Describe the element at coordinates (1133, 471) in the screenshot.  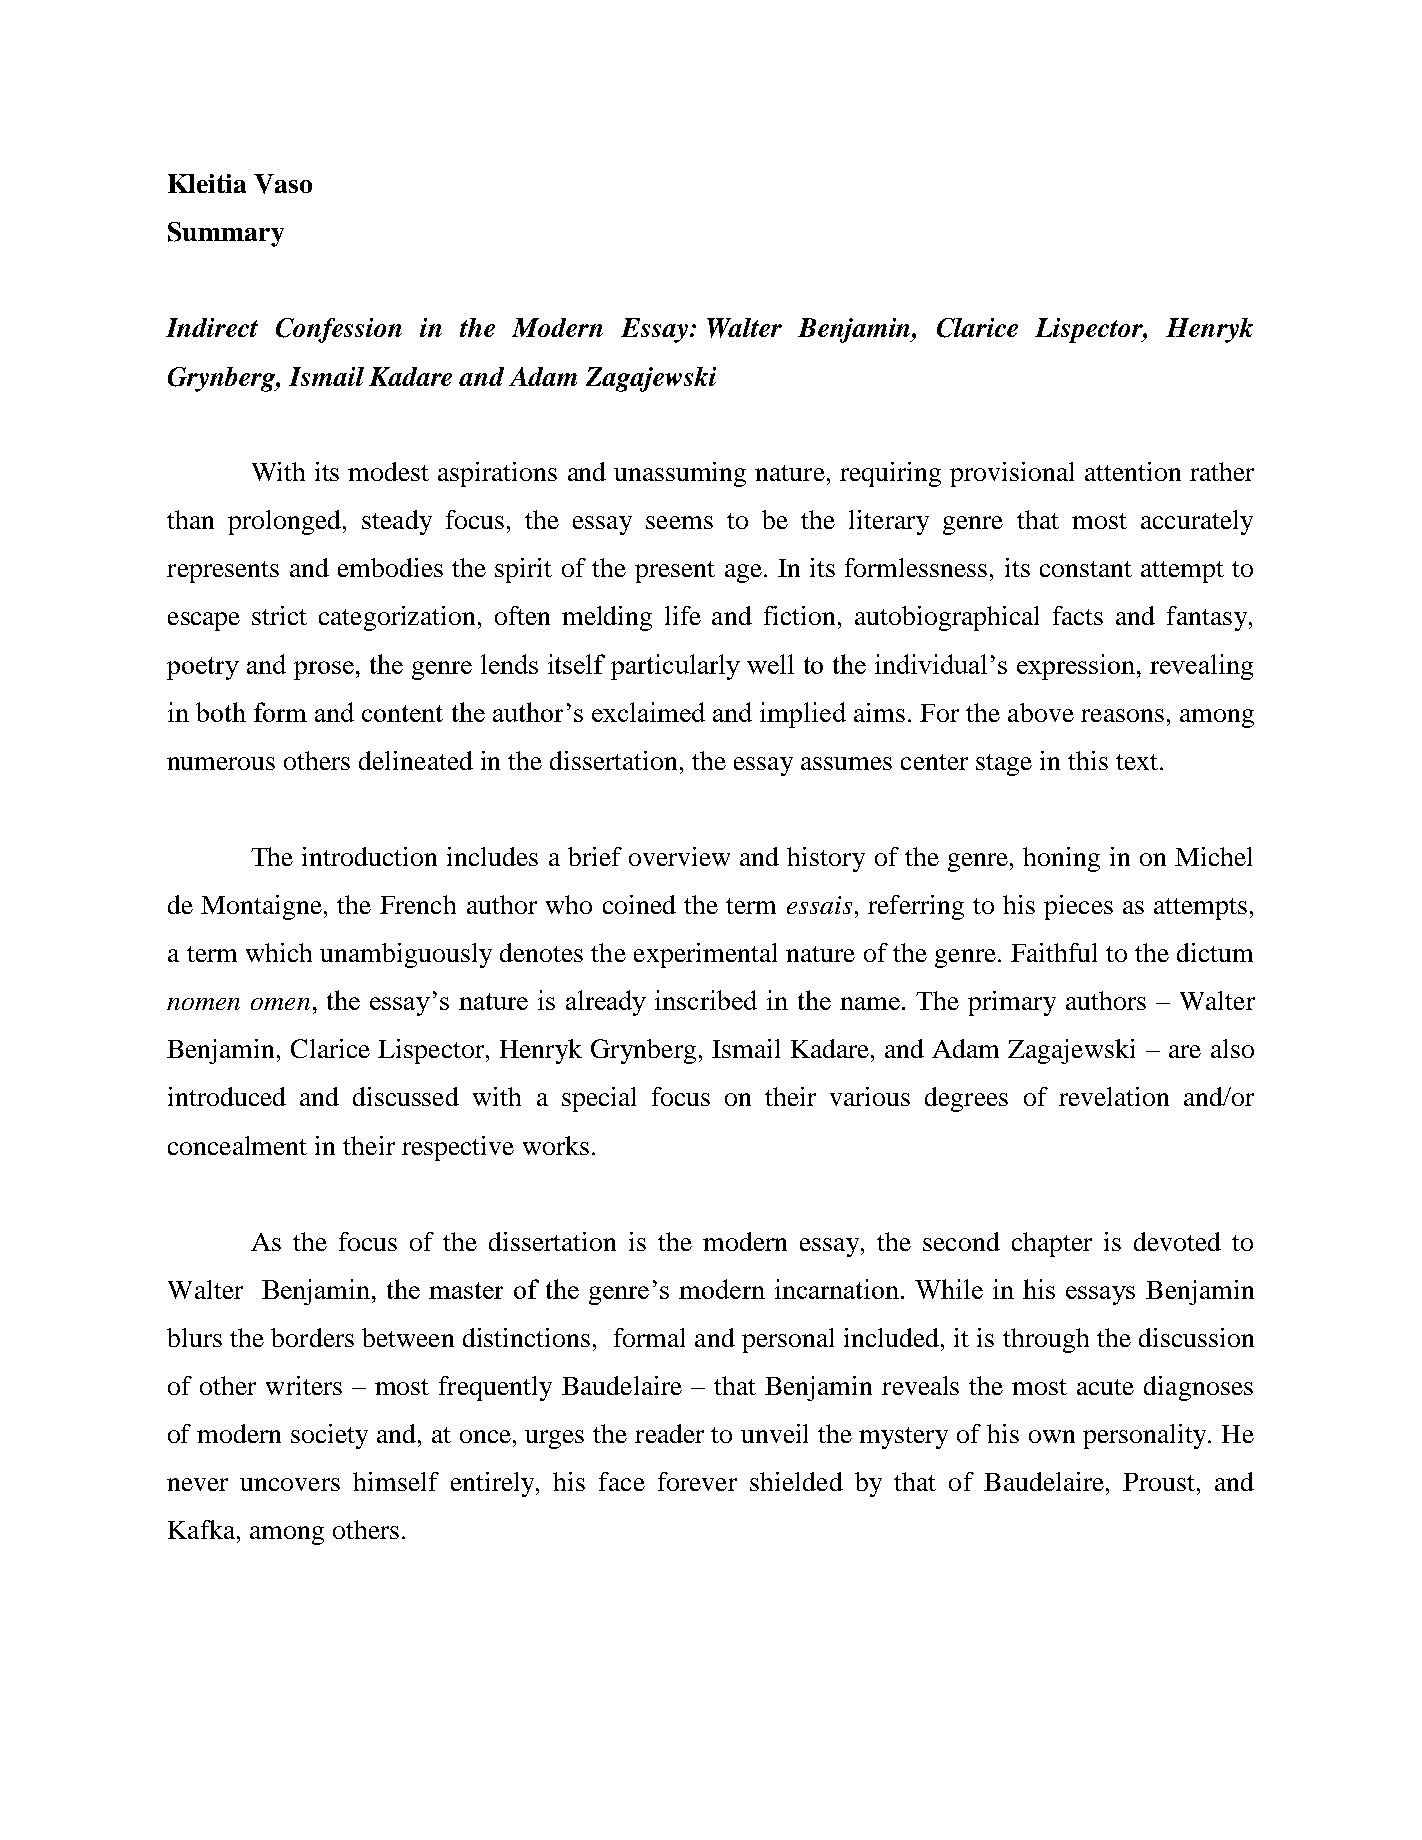
I see `attention` at that location.
